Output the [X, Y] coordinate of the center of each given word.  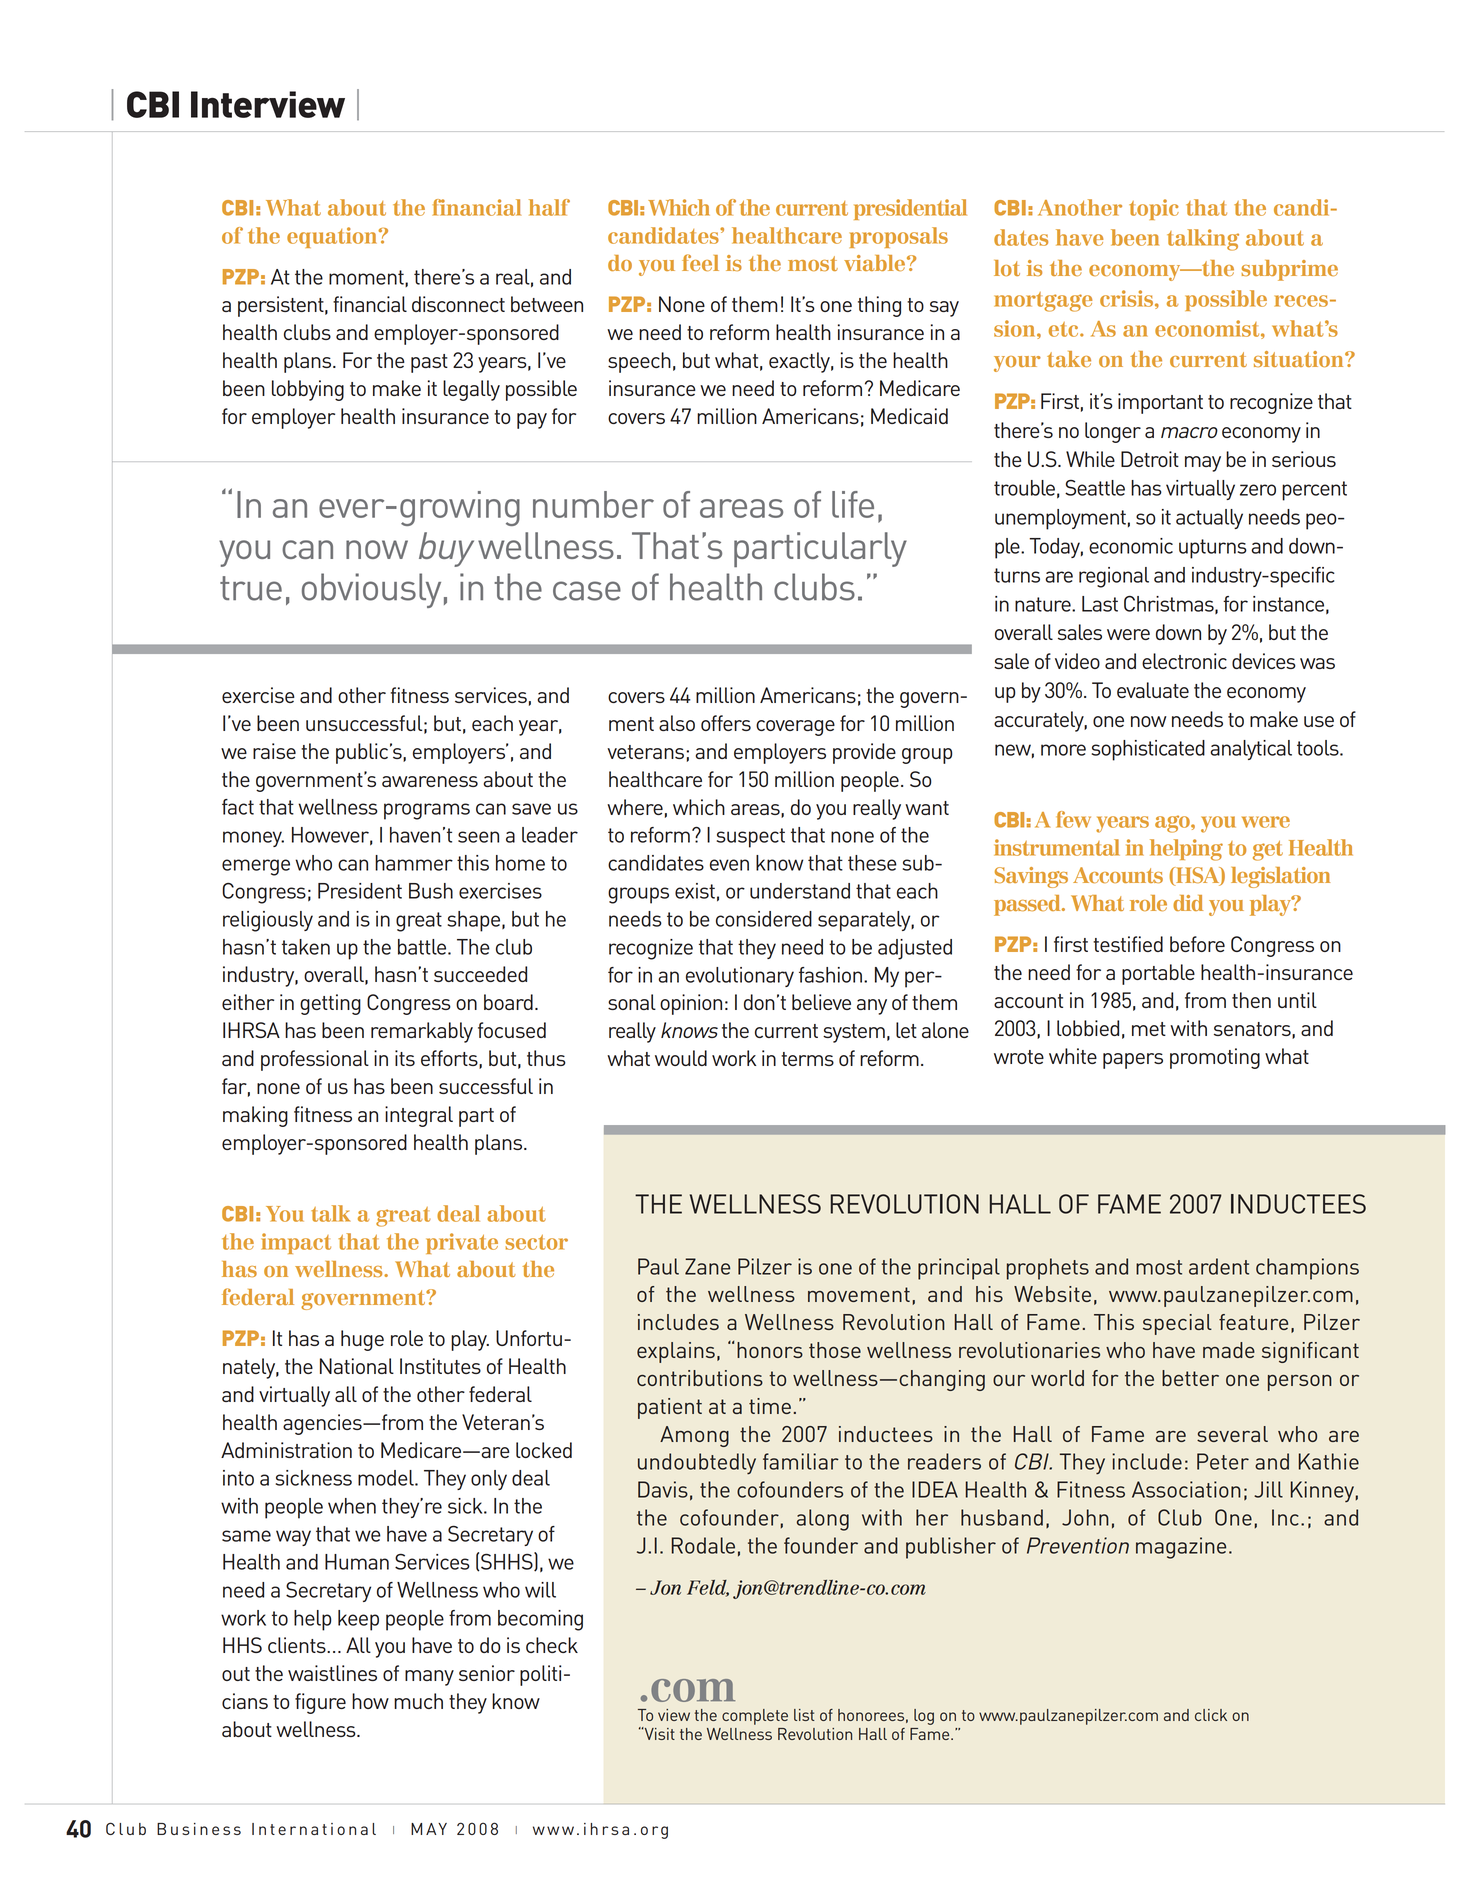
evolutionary [740, 977]
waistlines [332, 1673]
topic [1154, 209]
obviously [371, 590]
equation [333, 237]
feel [700, 262]
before [1197, 944]
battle [423, 947]
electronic [1184, 661]
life [853, 504]
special [1177, 1324]
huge [362, 1340]
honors [770, 1350]
